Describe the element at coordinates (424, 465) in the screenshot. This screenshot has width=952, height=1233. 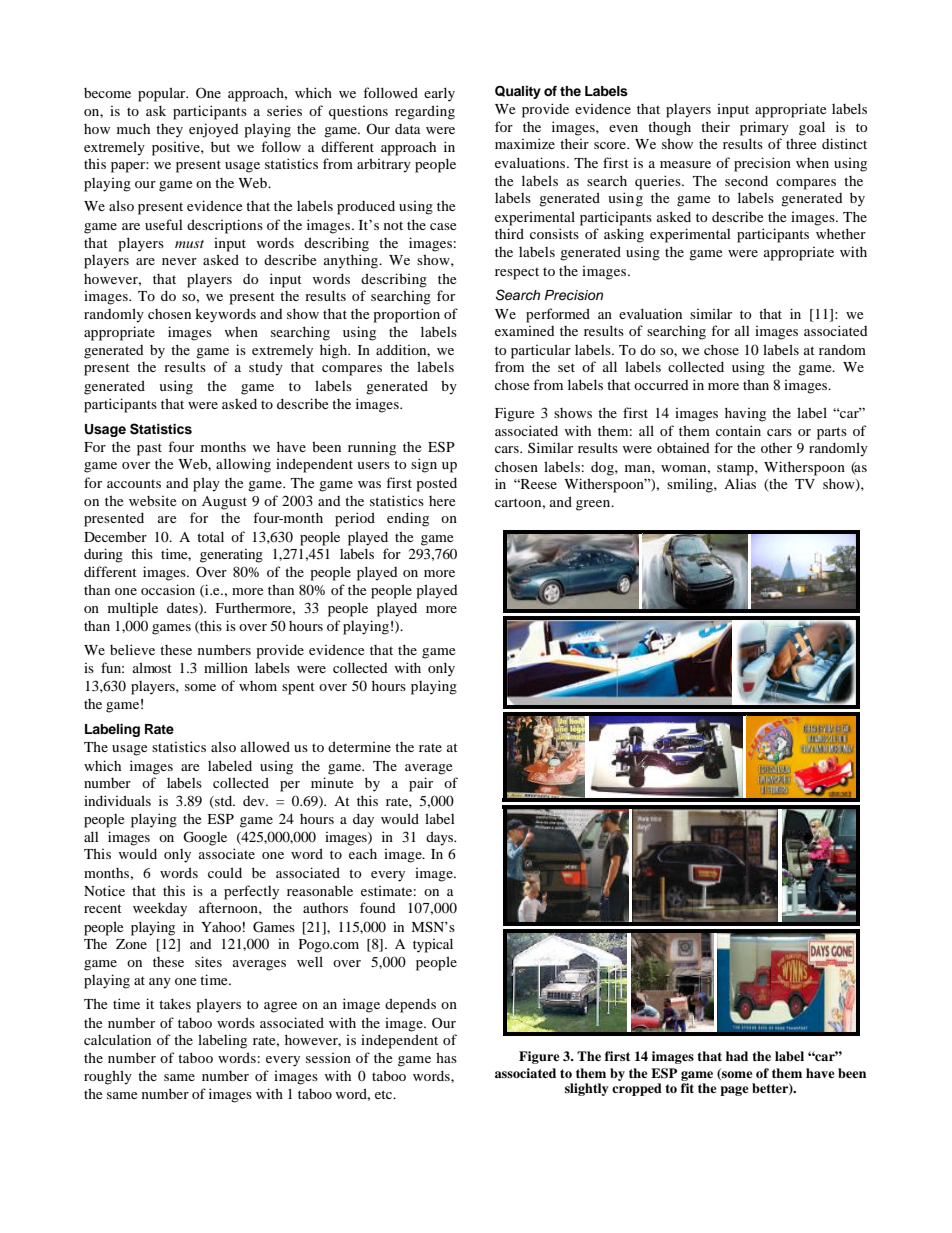
I see `sign` at that location.
